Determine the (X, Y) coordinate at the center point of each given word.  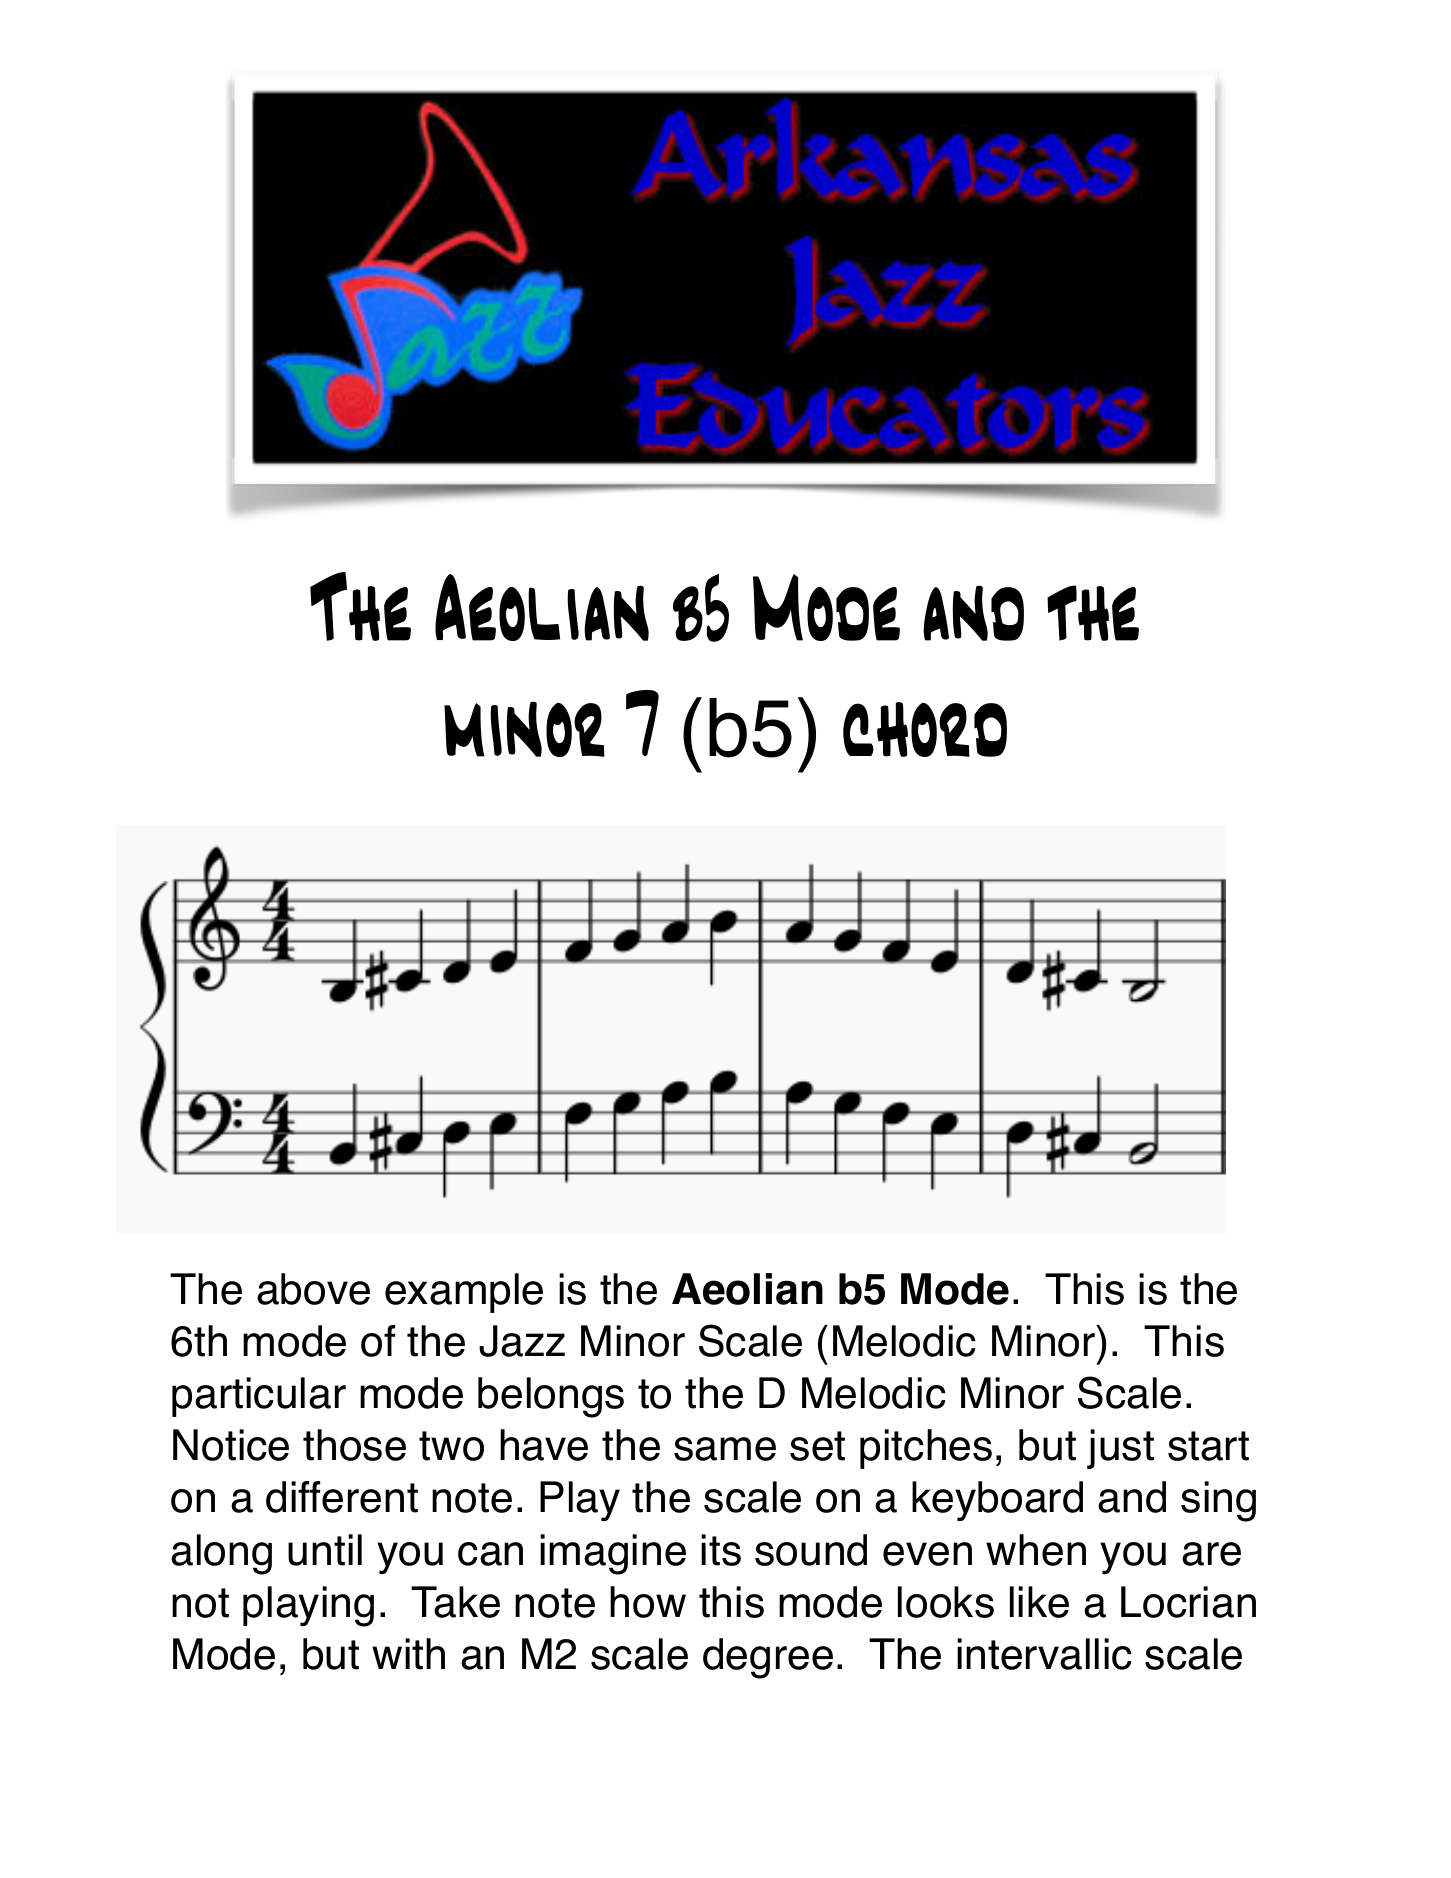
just (1120, 1449)
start (1208, 1446)
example (464, 1293)
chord (925, 729)
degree (768, 1658)
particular (259, 1397)
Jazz (522, 1341)
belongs (551, 1397)
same (725, 1449)
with (408, 1654)
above (313, 1289)
